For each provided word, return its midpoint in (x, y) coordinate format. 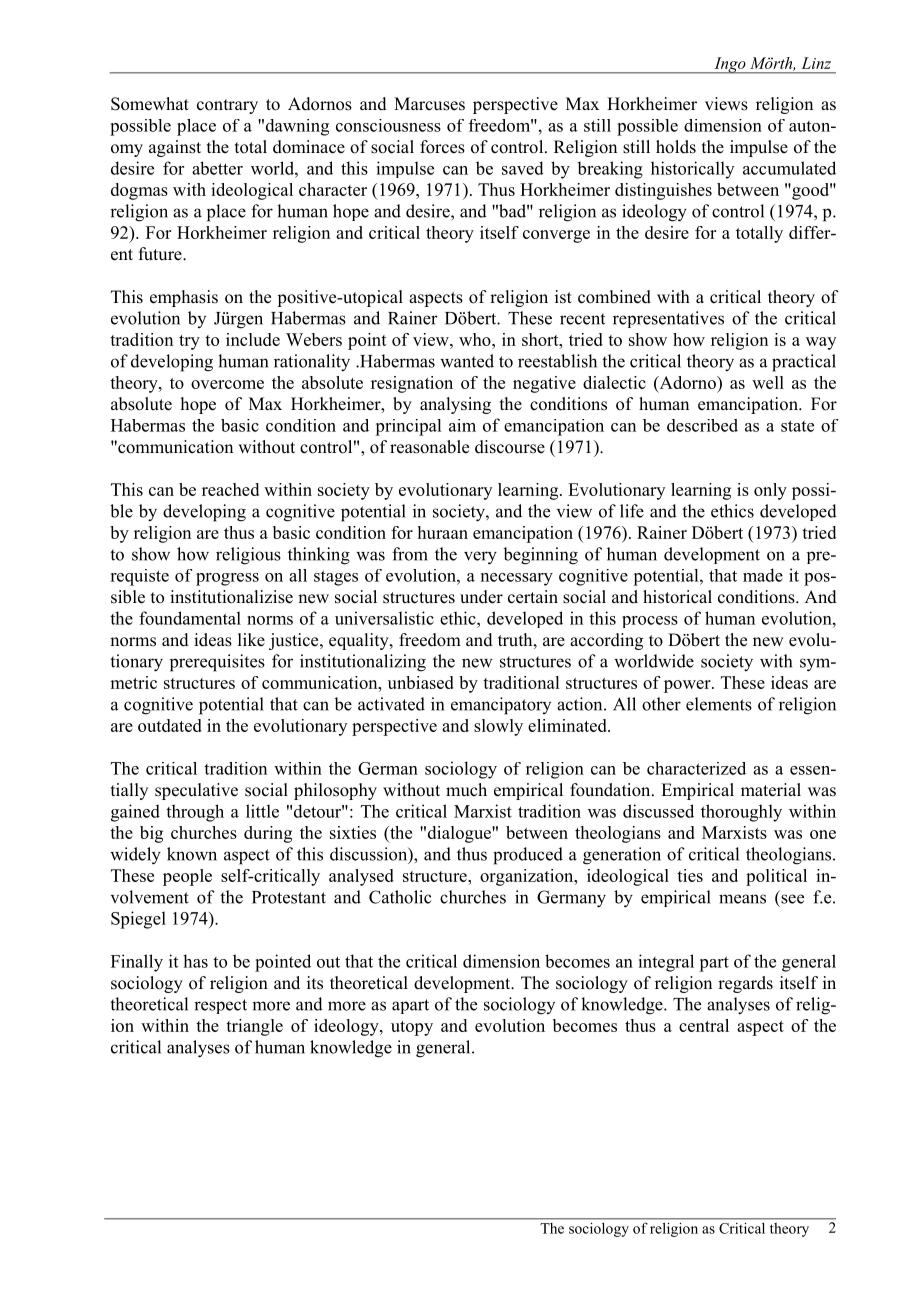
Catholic (400, 897)
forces (442, 147)
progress (227, 579)
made (763, 575)
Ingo (730, 65)
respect (220, 1006)
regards (745, 984)
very (480, 558)
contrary (227, 106)
